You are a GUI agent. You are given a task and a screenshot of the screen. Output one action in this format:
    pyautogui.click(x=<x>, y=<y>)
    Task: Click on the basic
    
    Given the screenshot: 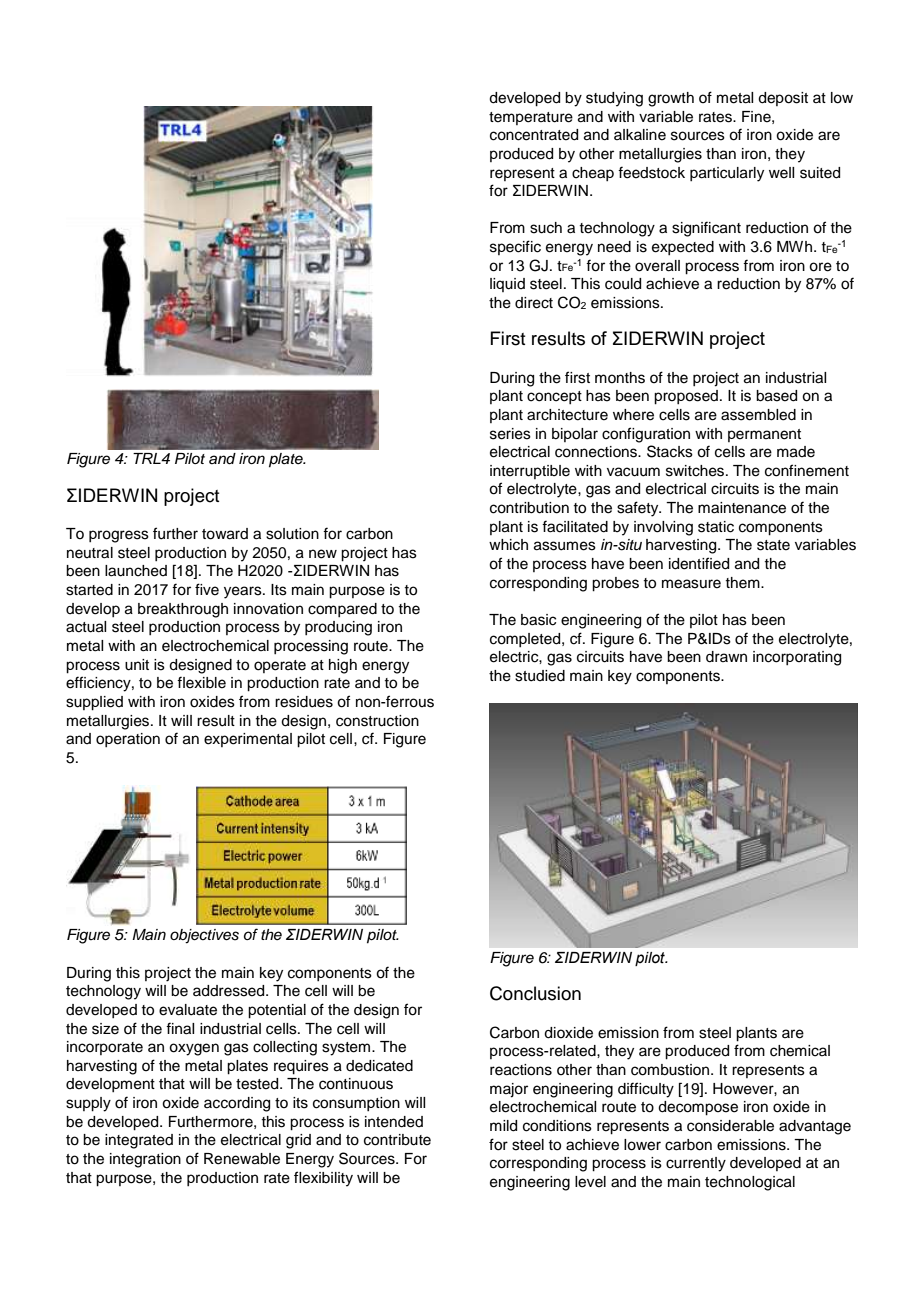 What is the action you would take?
    pyautogui.click(x=538, y=620)
